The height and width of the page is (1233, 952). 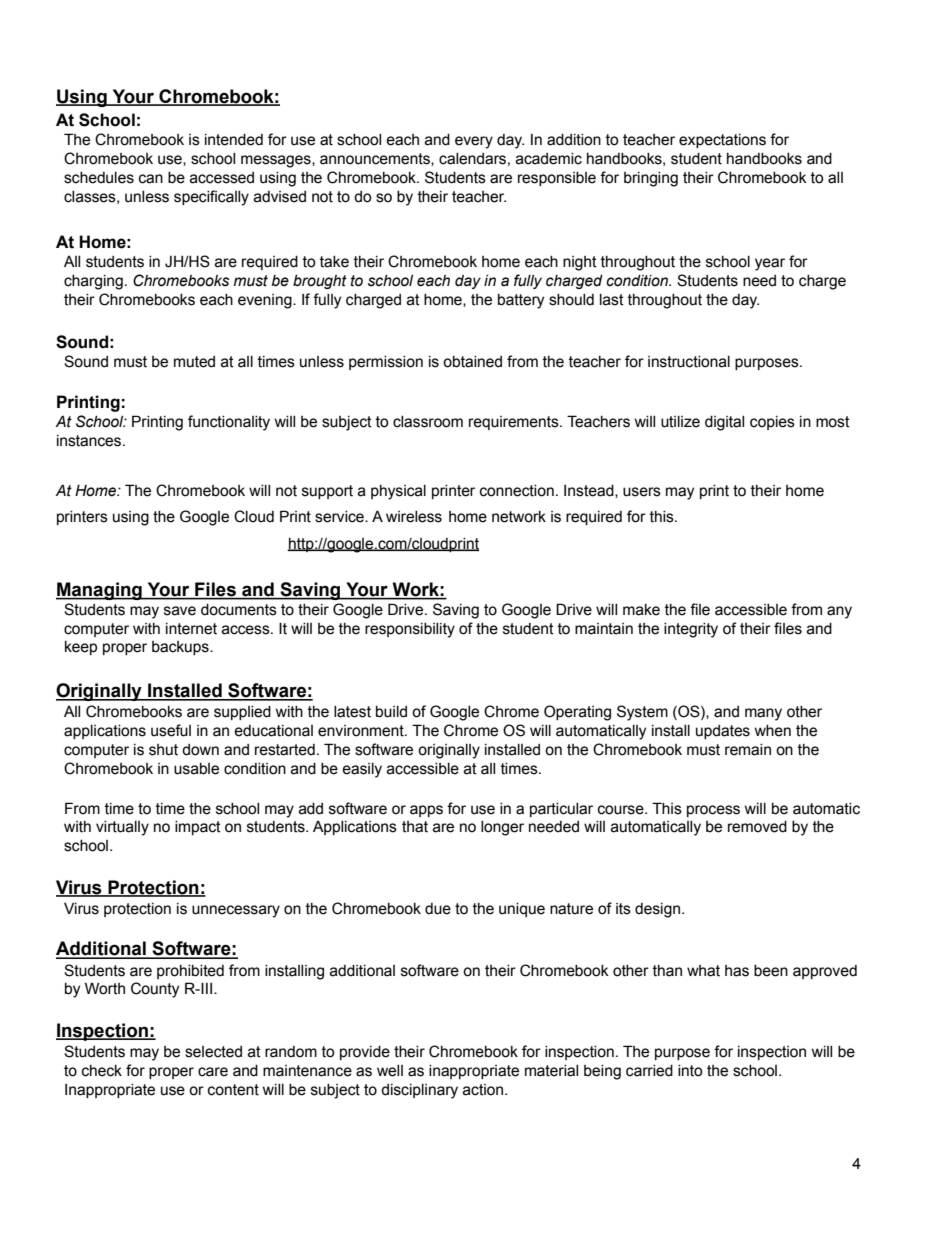 I want to click on care, so click(x=213, y=1072).
